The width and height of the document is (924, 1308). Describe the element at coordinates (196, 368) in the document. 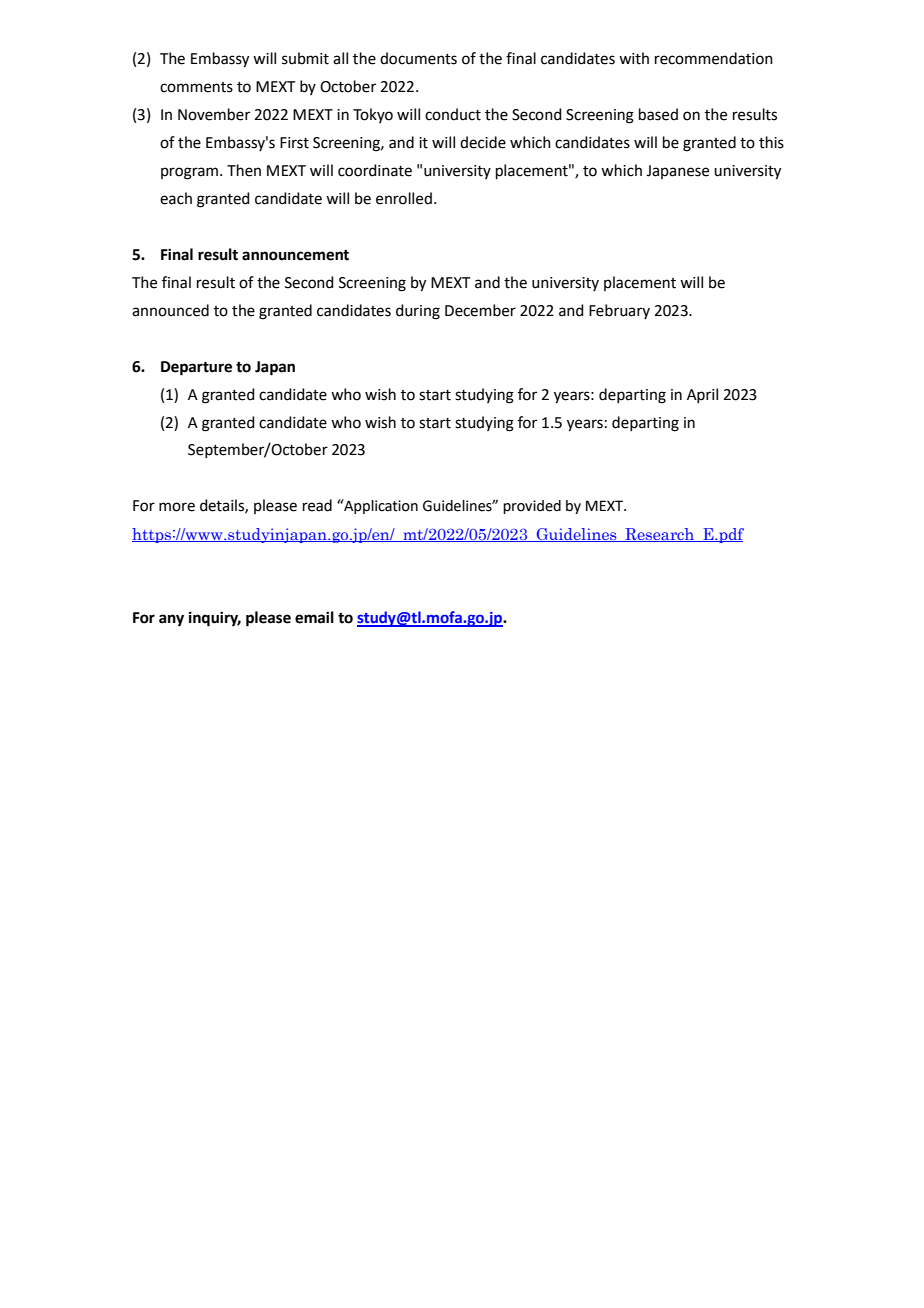

I see `Departure` at that location.
